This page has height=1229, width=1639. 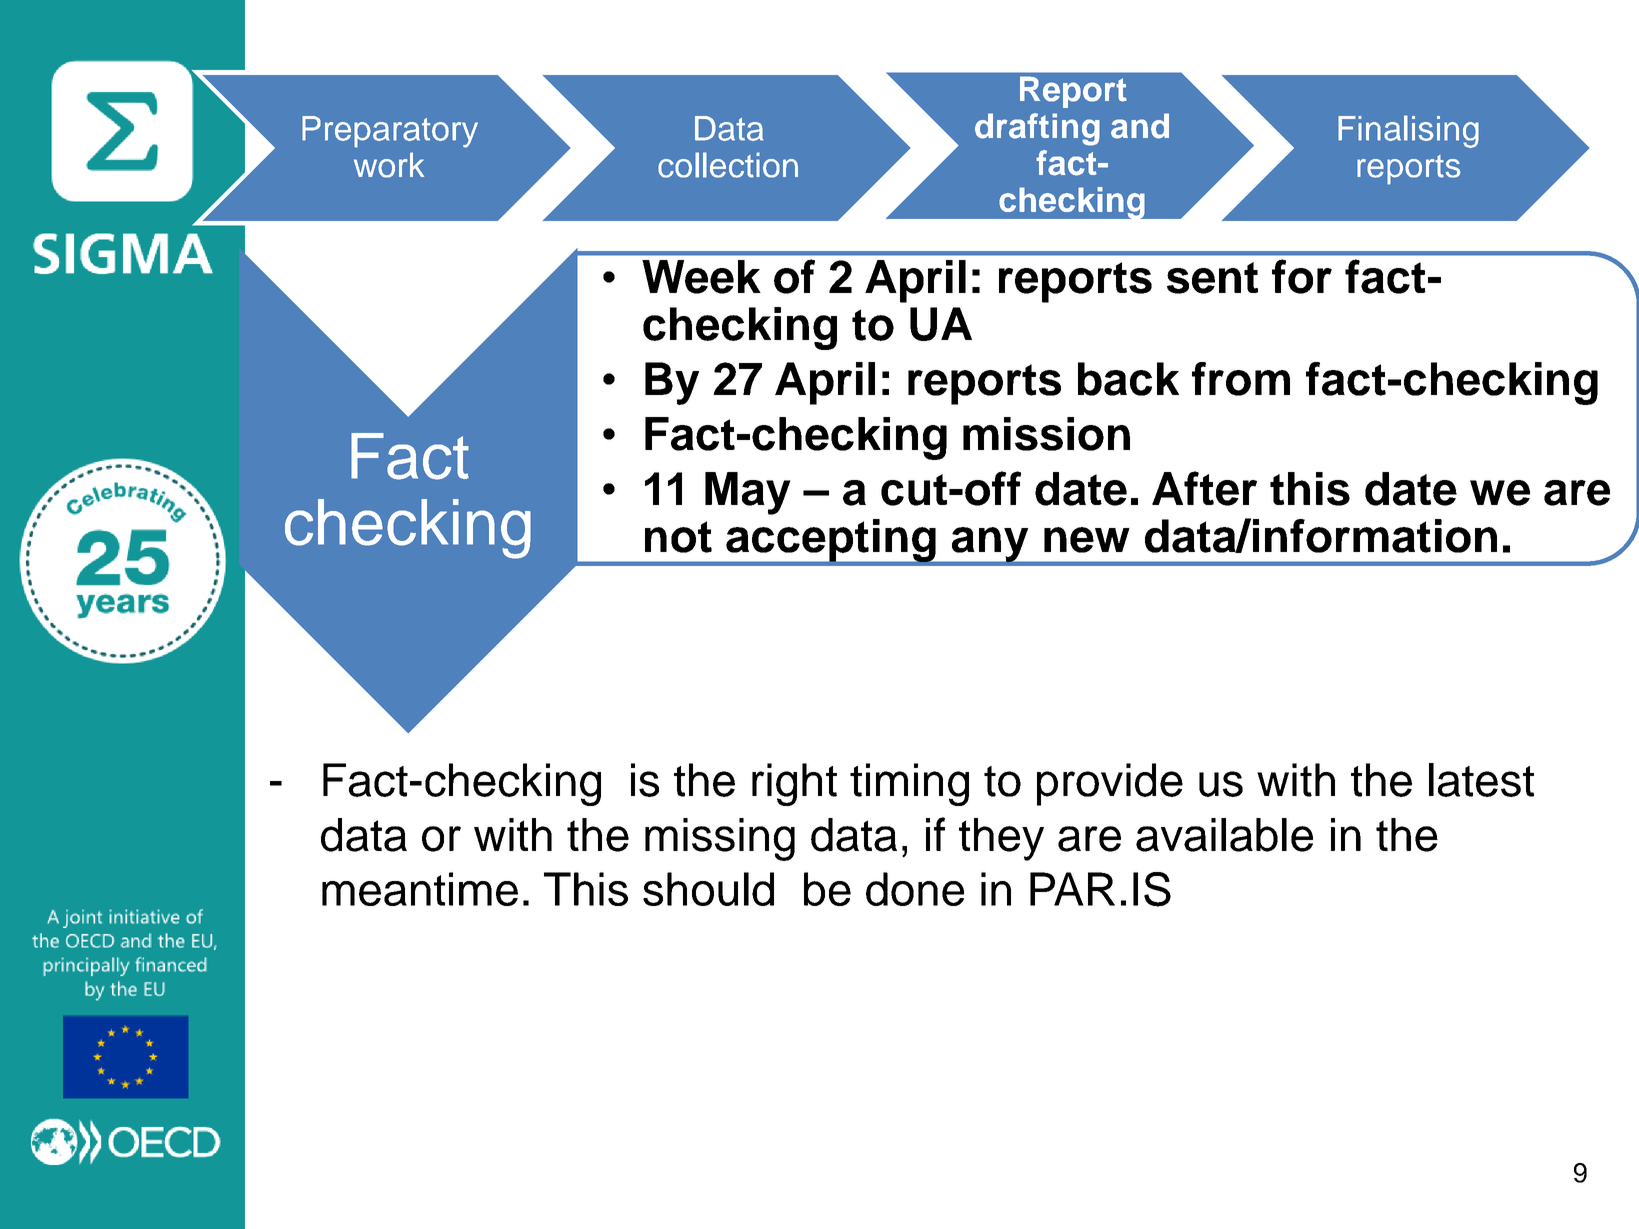 What do you see at coordinates (909, 784) in the page?
I see `timing` at bounding box center [909, 784].
